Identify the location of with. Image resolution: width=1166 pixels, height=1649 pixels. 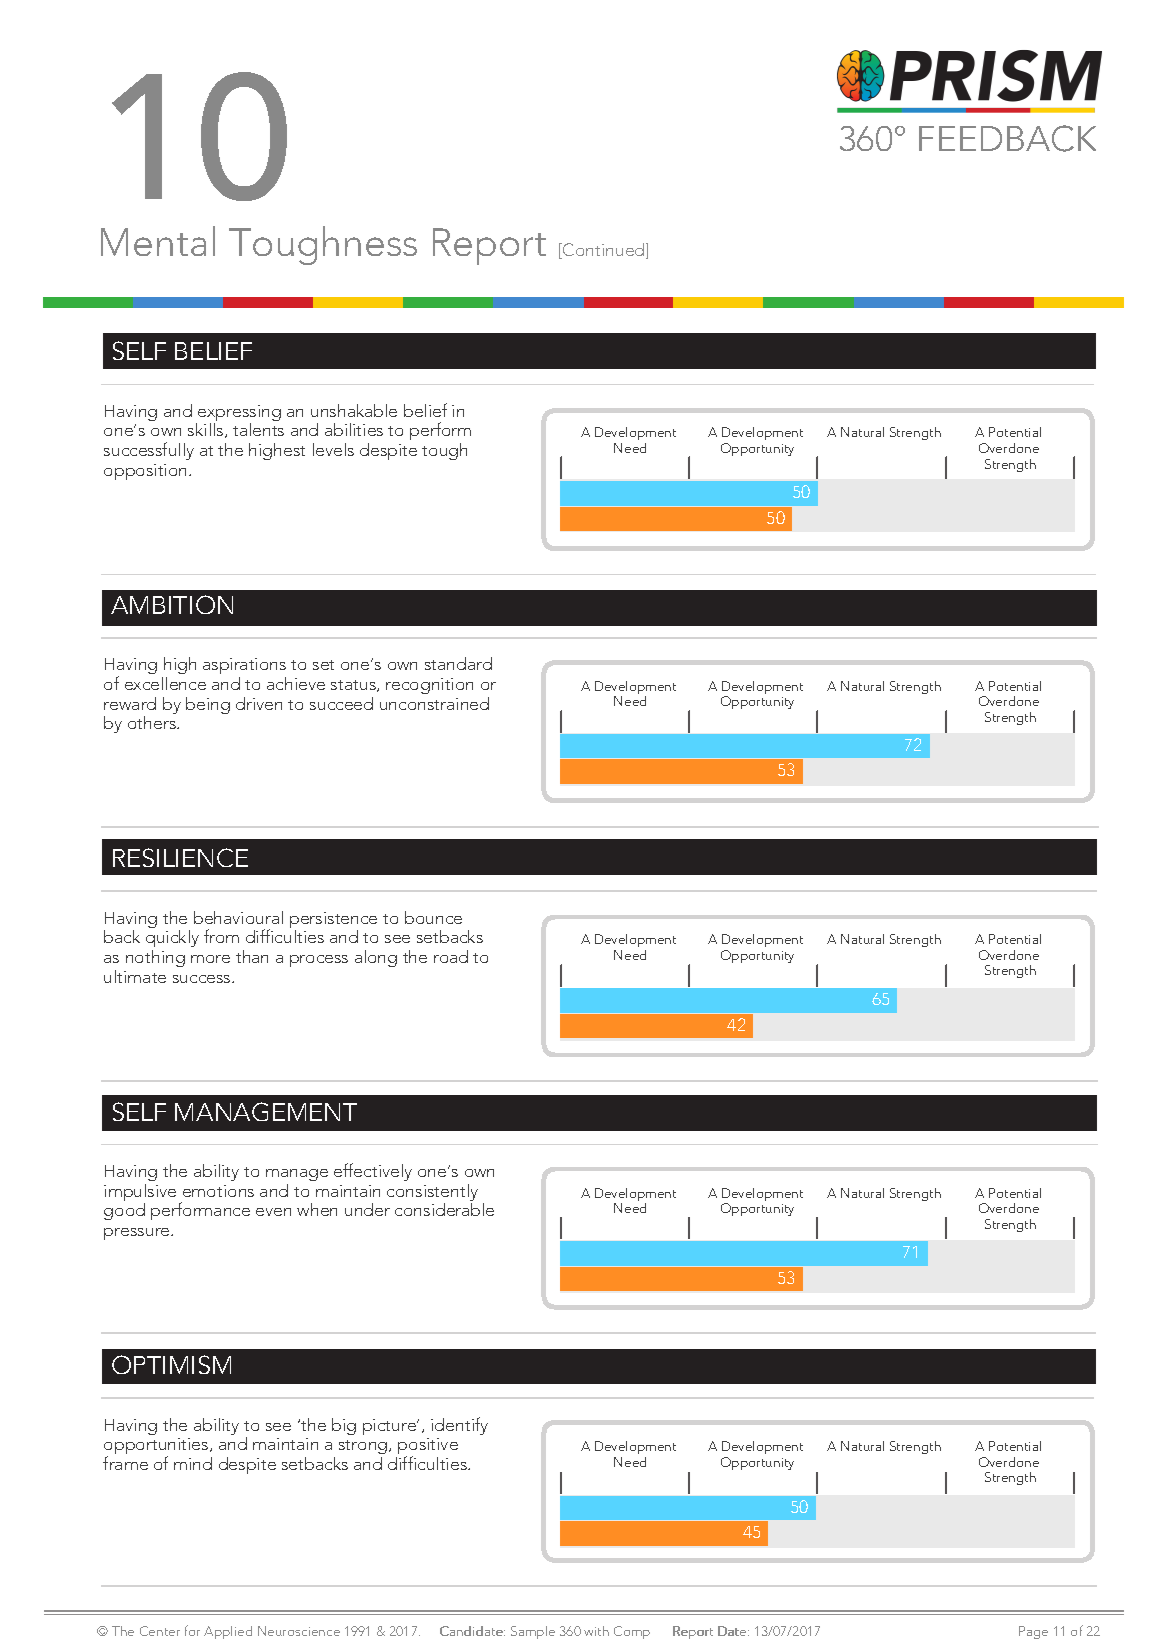
(596, 1631).
